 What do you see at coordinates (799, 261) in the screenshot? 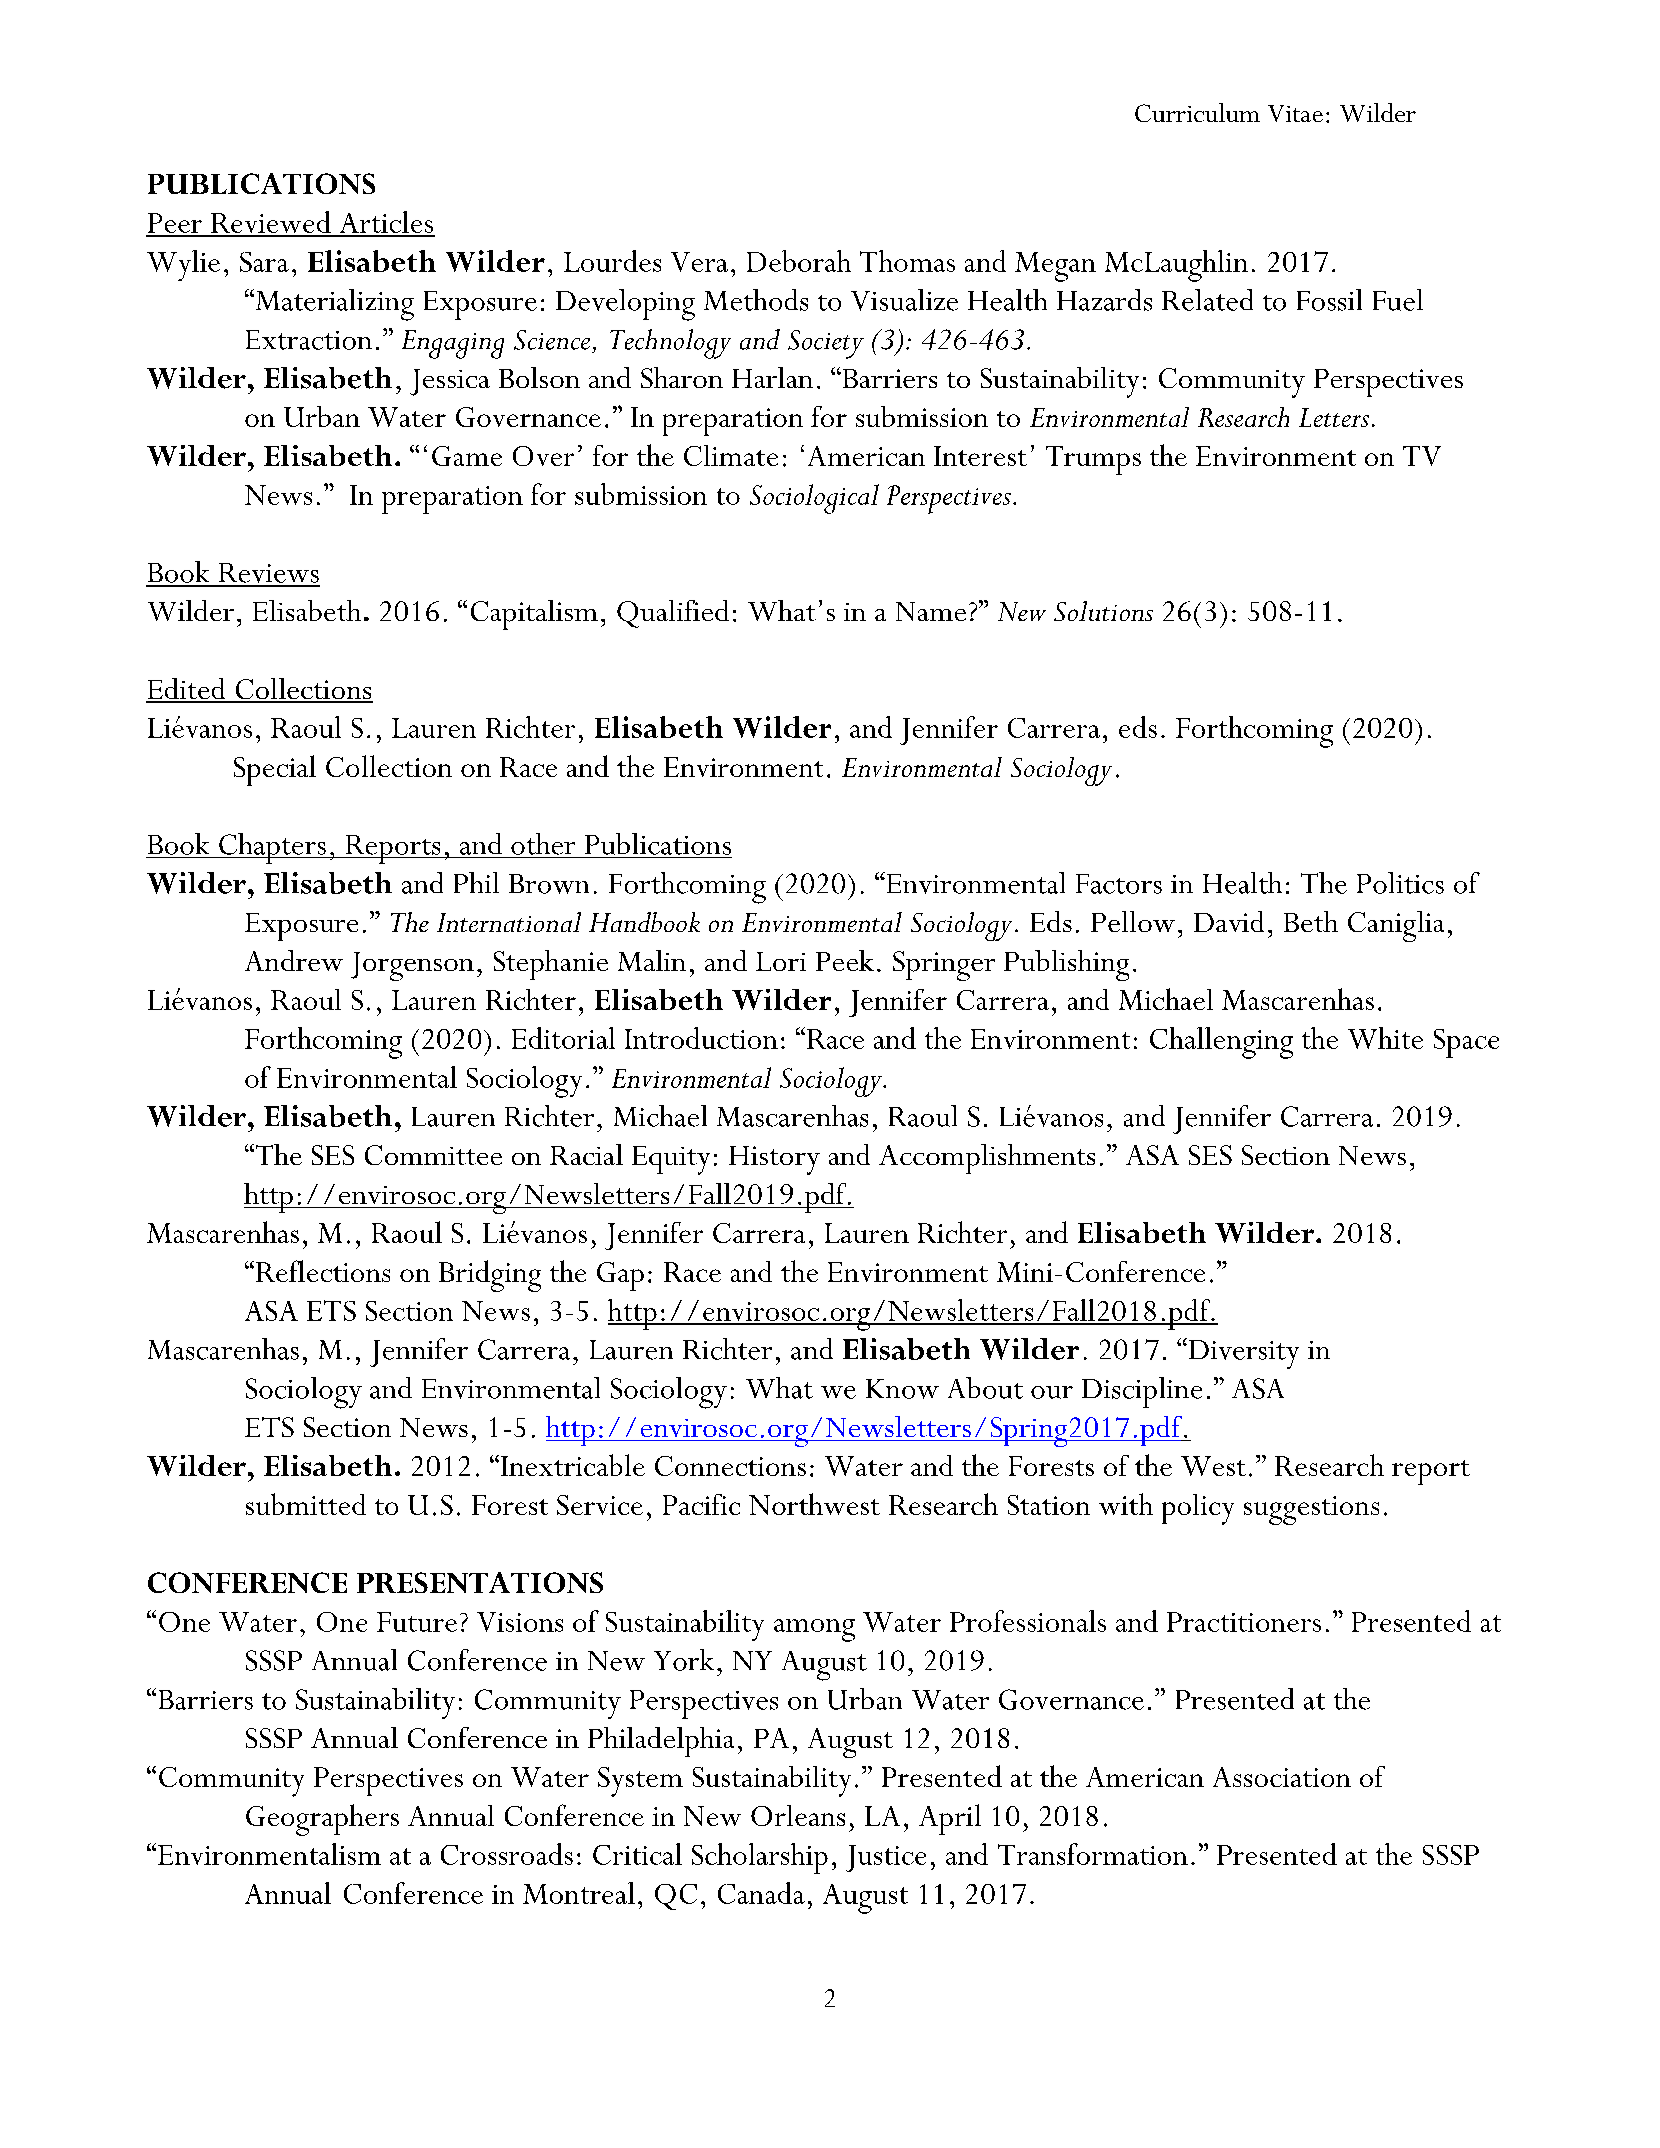
I see `Deborah` at bounding box center [799, 261].
